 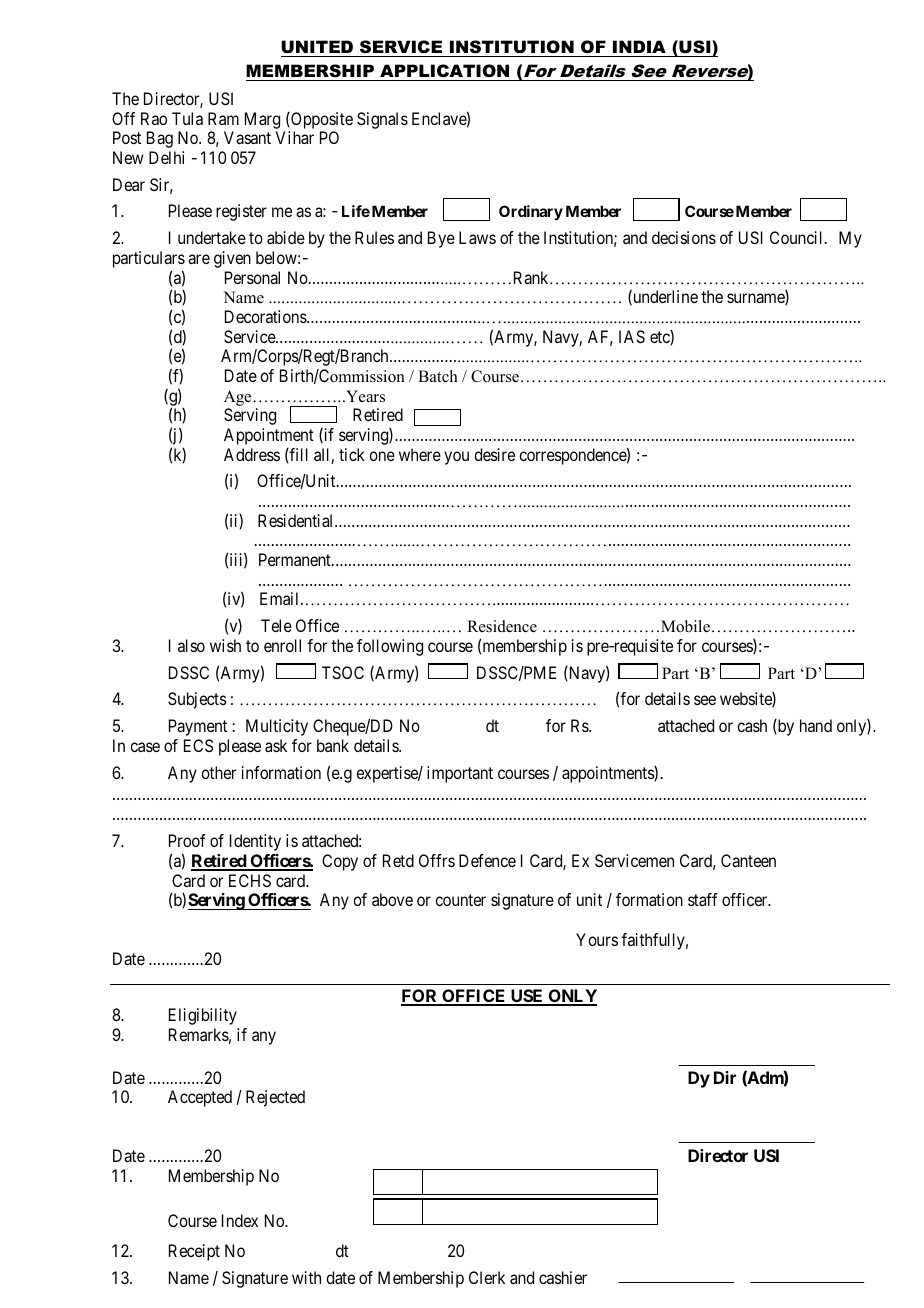 What do you see at coordinates (252, 454) in the image?
I see `Address` at bounding box center [252, 454].
